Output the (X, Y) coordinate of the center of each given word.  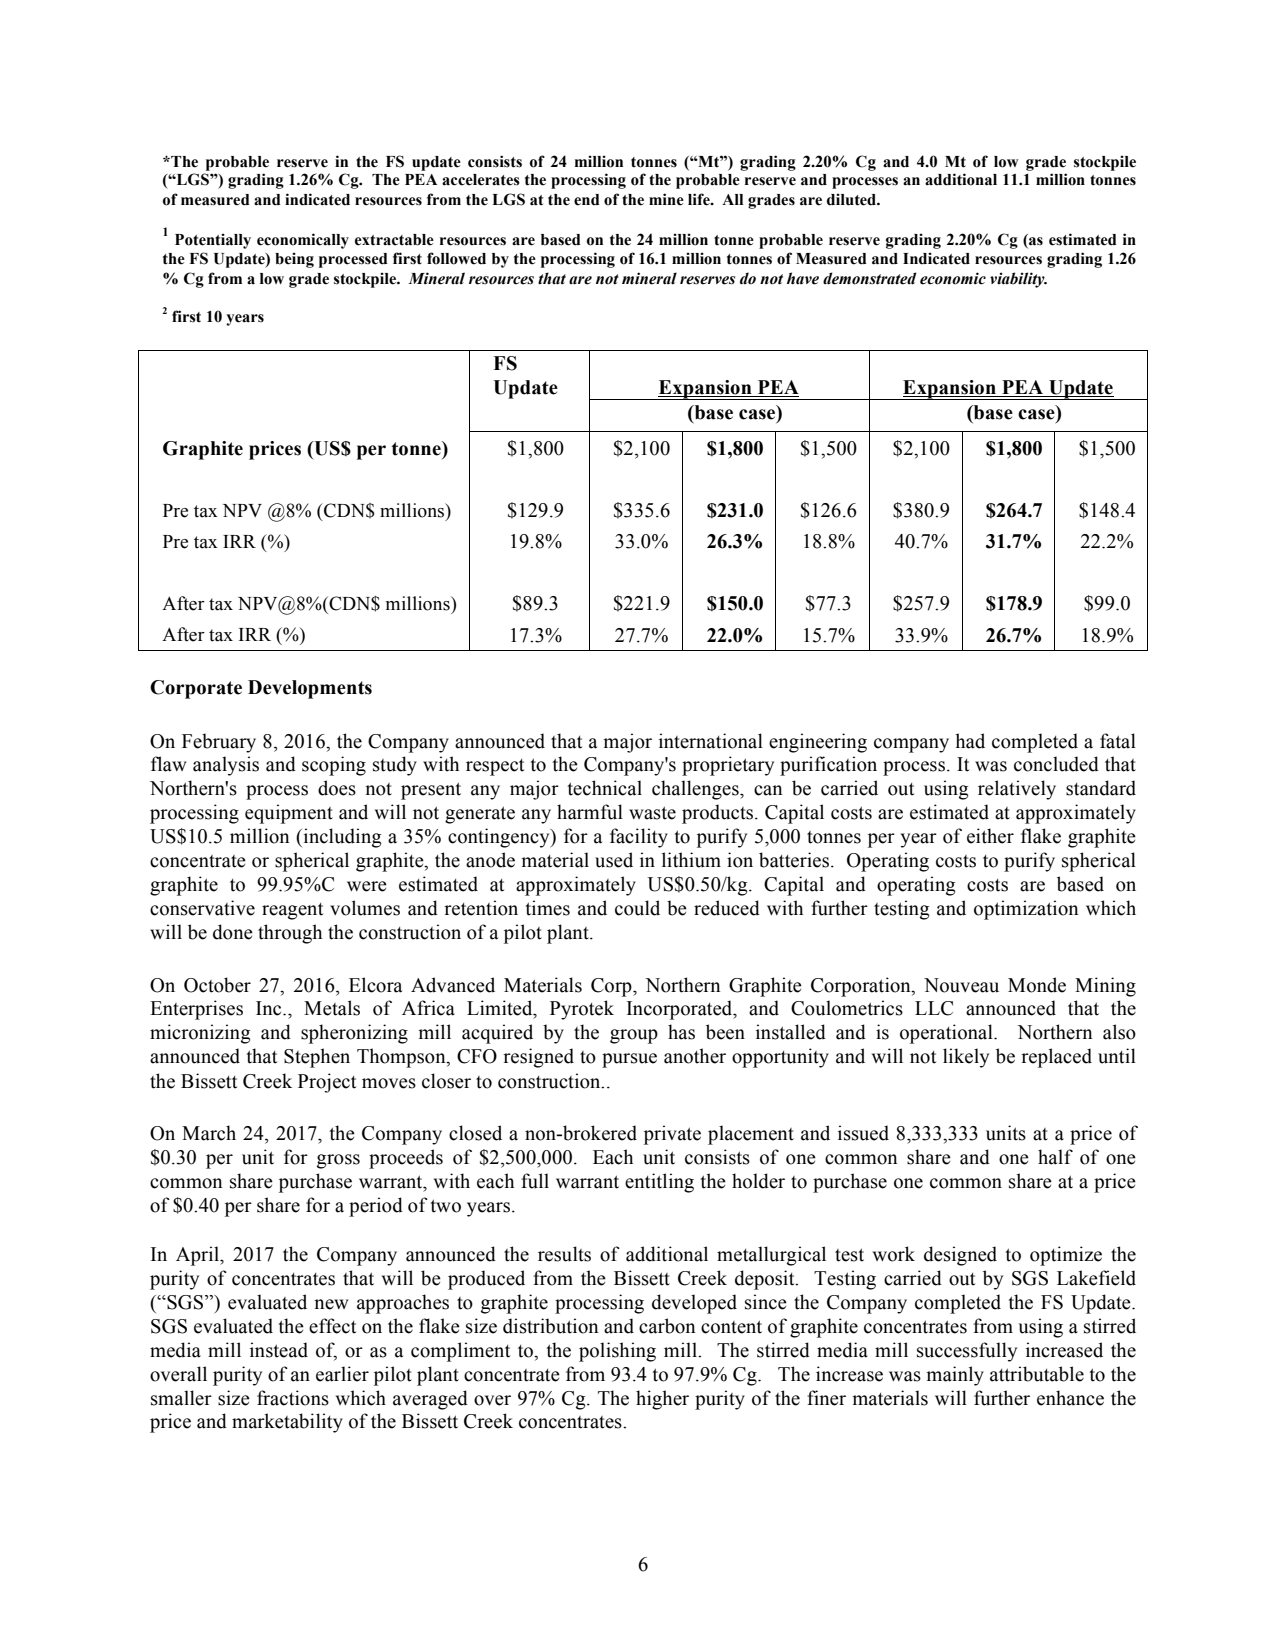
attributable (1037, 1374)
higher (662, 1400)
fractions (293, 1398)
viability (1018, 280)
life (700, 199)
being (294, 260)
